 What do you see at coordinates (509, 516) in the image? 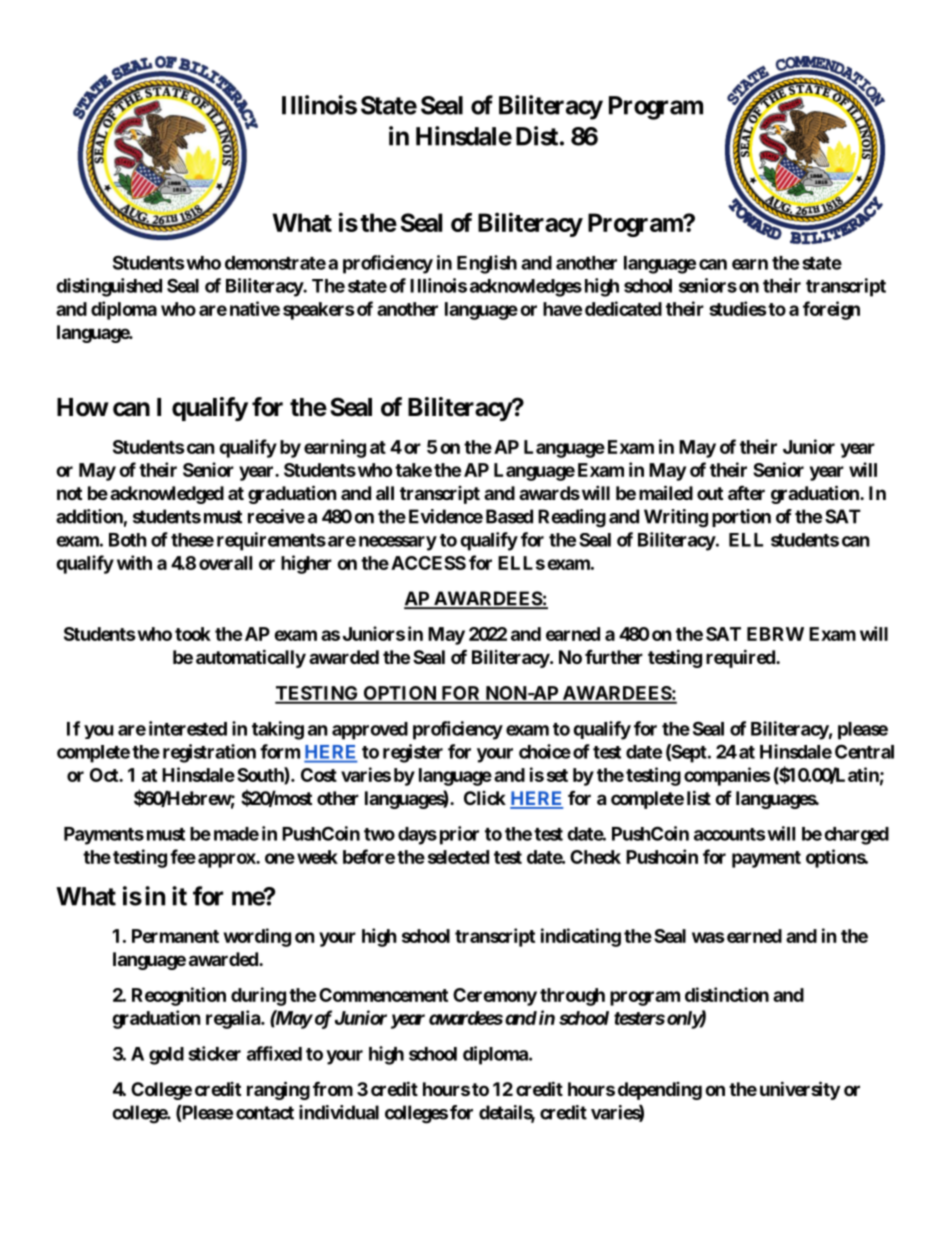
I see `Based` at bounding box center [509, 516].
